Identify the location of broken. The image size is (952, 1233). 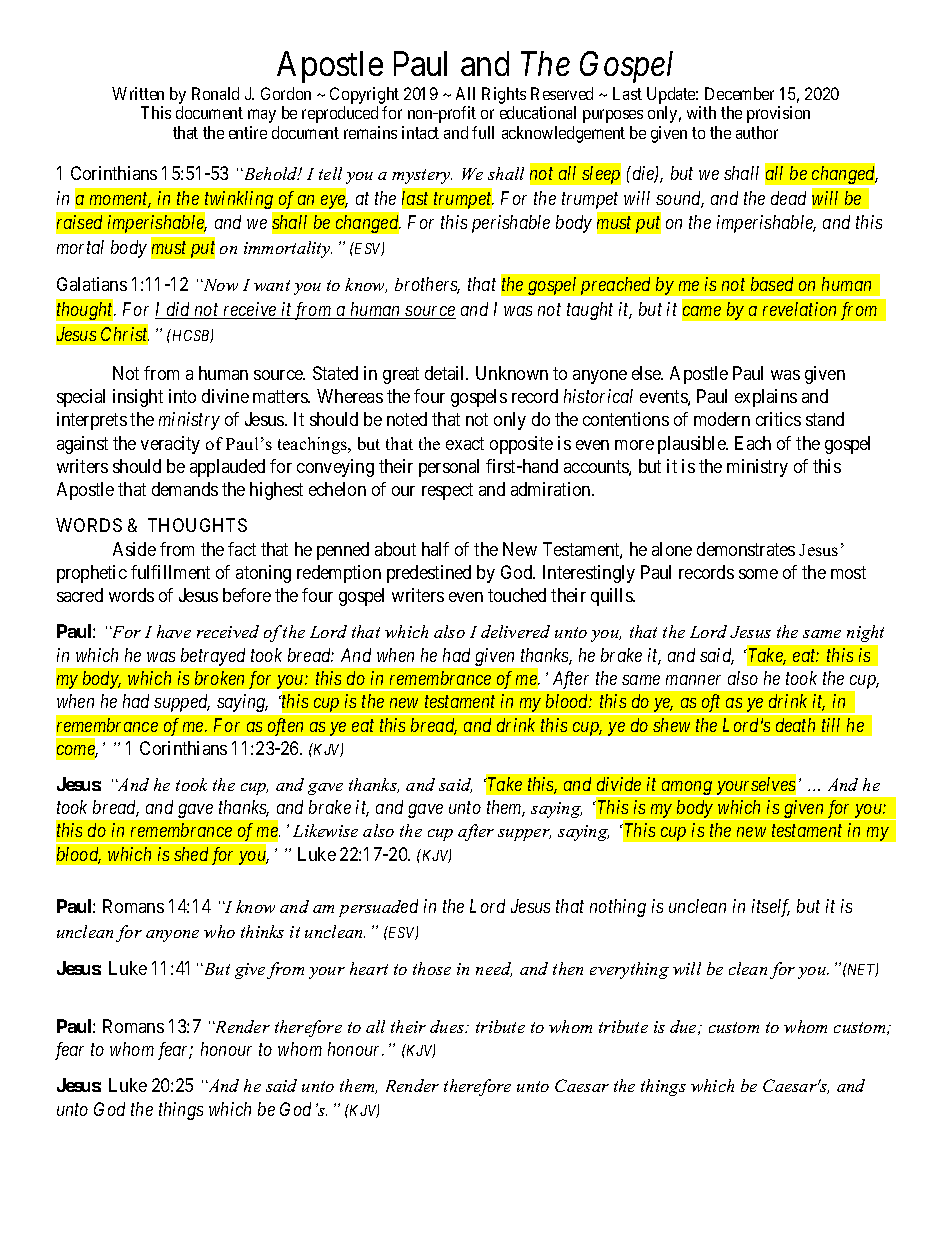
(219, 678).
